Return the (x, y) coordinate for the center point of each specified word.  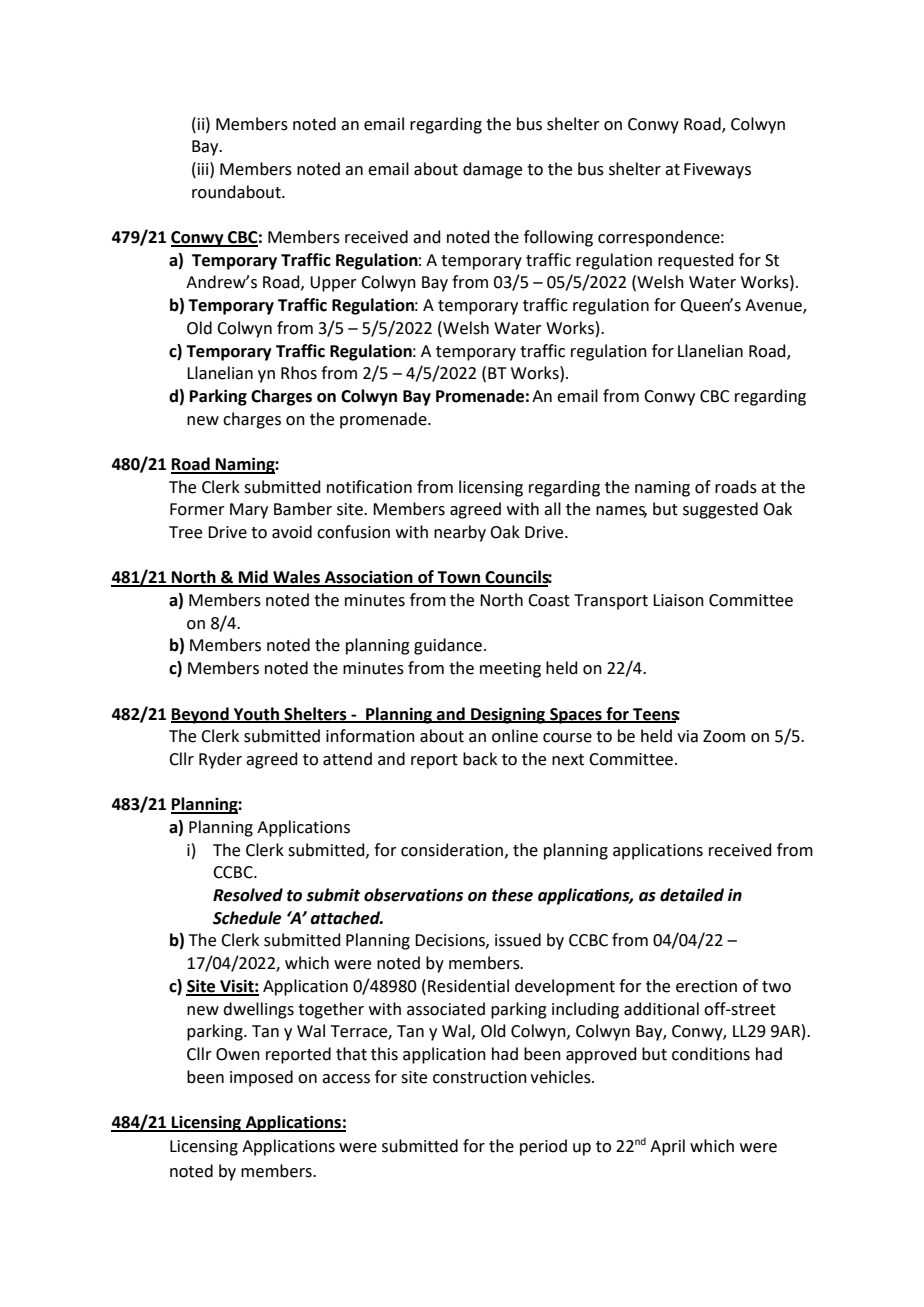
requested (696, 261)
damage (492, 170)
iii (203, 168)
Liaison (678, 600)
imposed (261, 1078)
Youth (256, 714)
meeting (510, 670)
